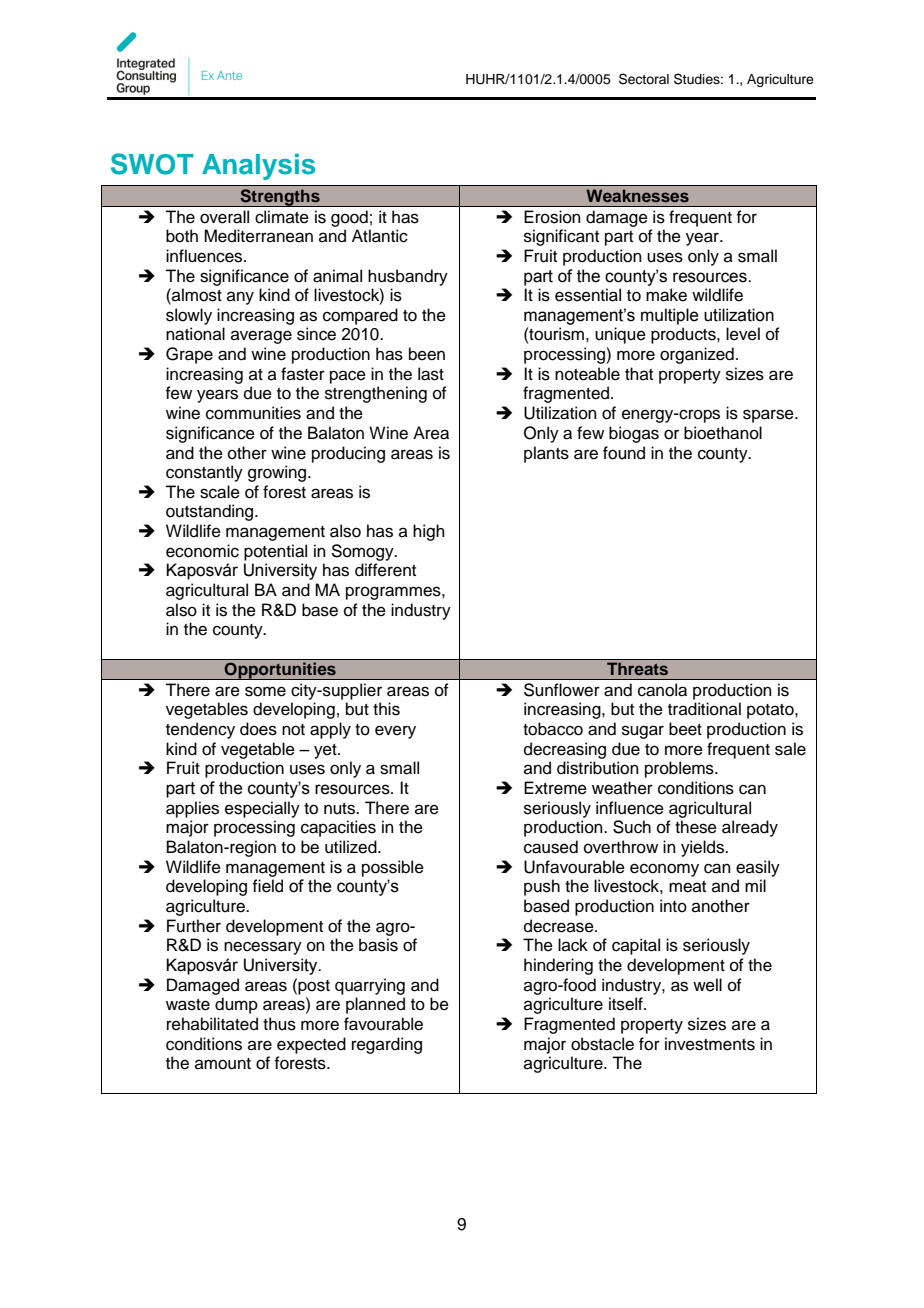 The height and width of the image is (1308, 924). I want to click on Sectoral, so click(644, 79).
